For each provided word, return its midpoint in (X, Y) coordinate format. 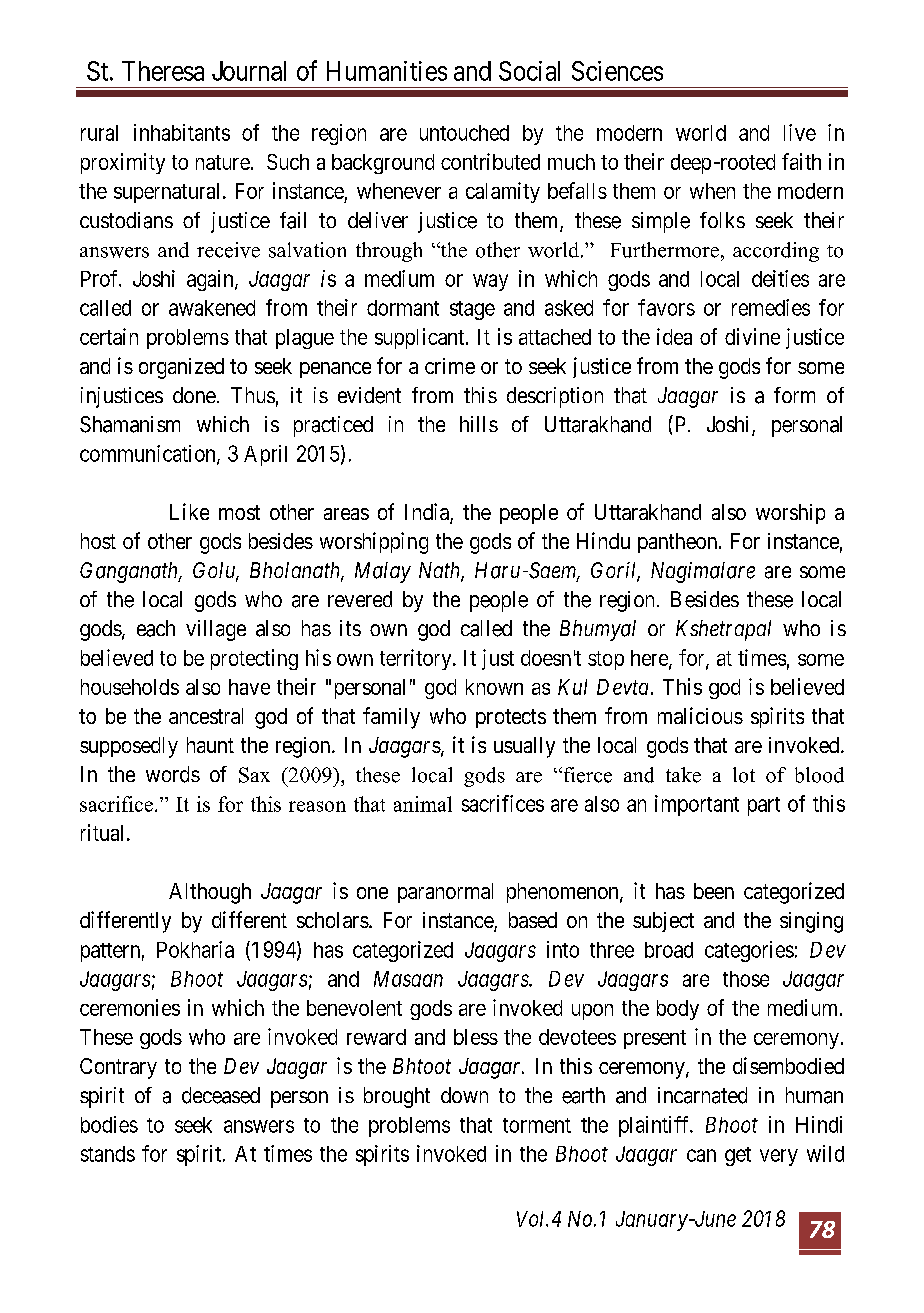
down (464, 1095)
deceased (221, 1095)
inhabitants (182, 132)
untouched (464, 133)
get (738, 1156)
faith (801, 161)
